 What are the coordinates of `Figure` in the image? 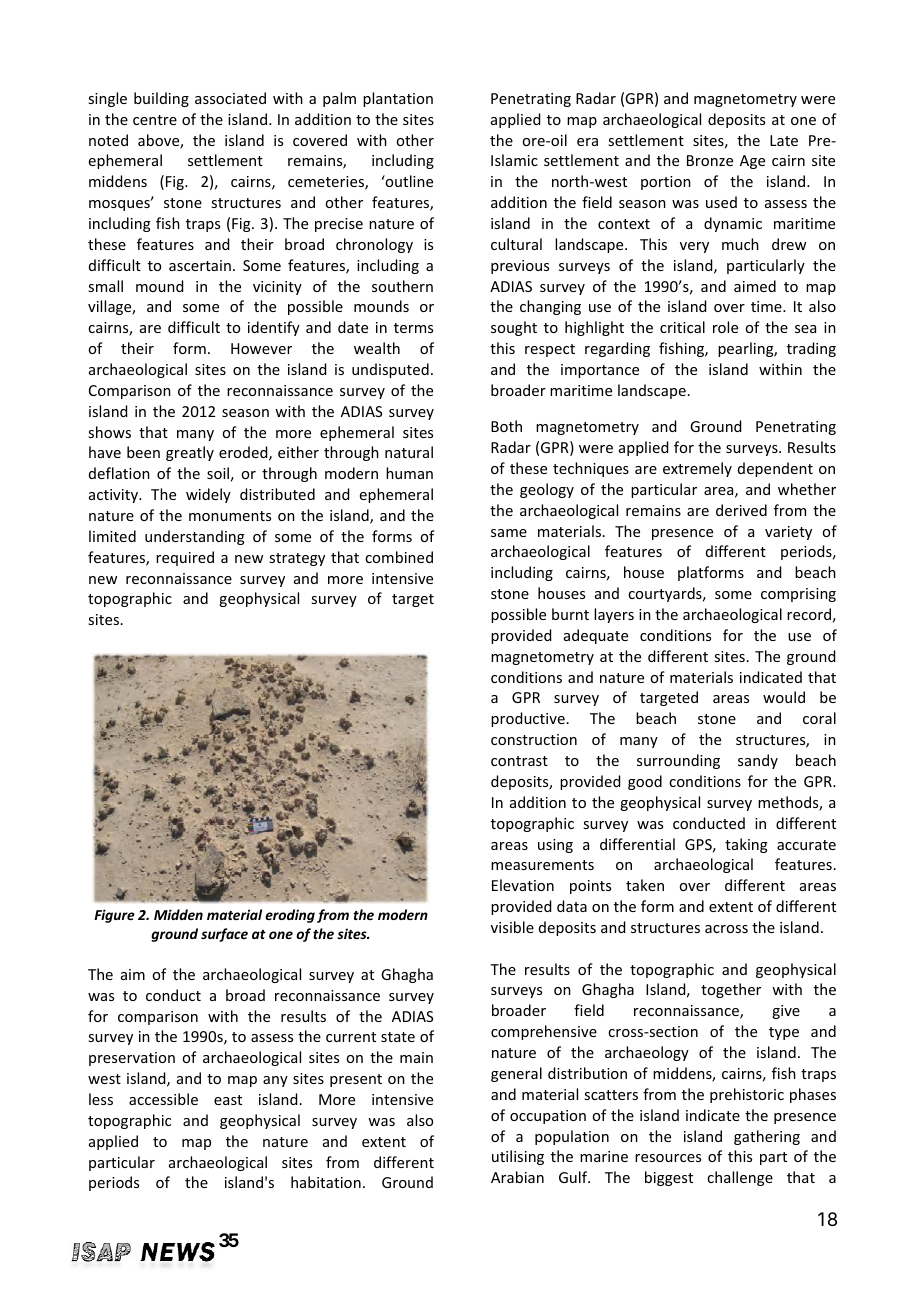 It's located at (114, 916).
